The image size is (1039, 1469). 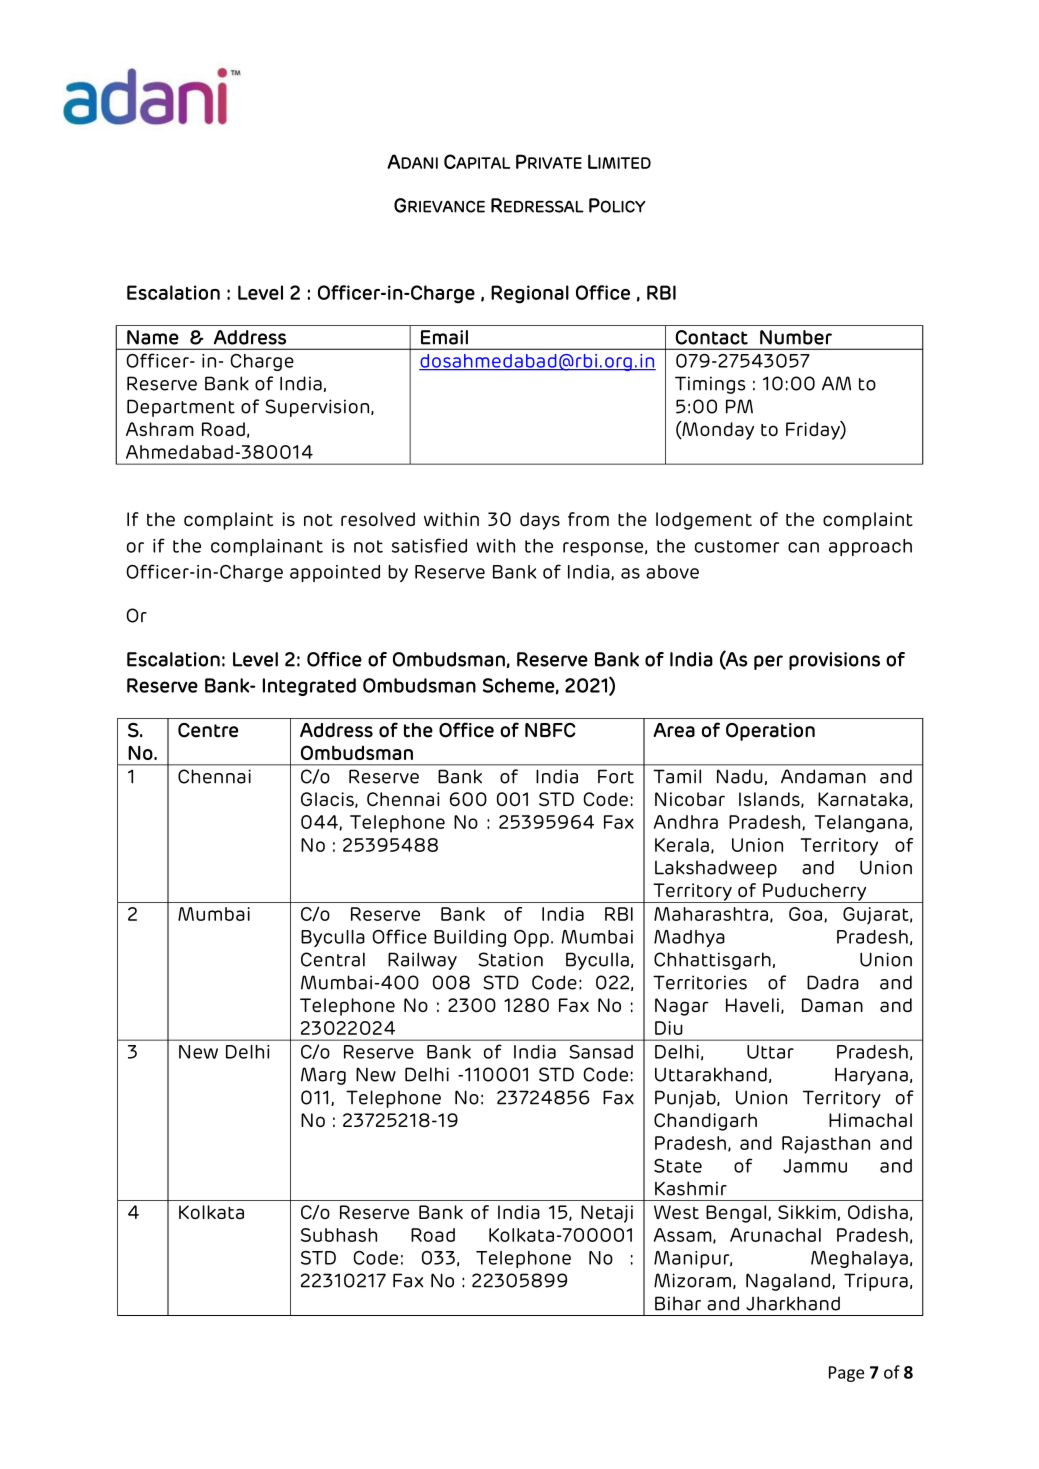 I want to click on Jharkhand, so click(x=793, y=1303).
